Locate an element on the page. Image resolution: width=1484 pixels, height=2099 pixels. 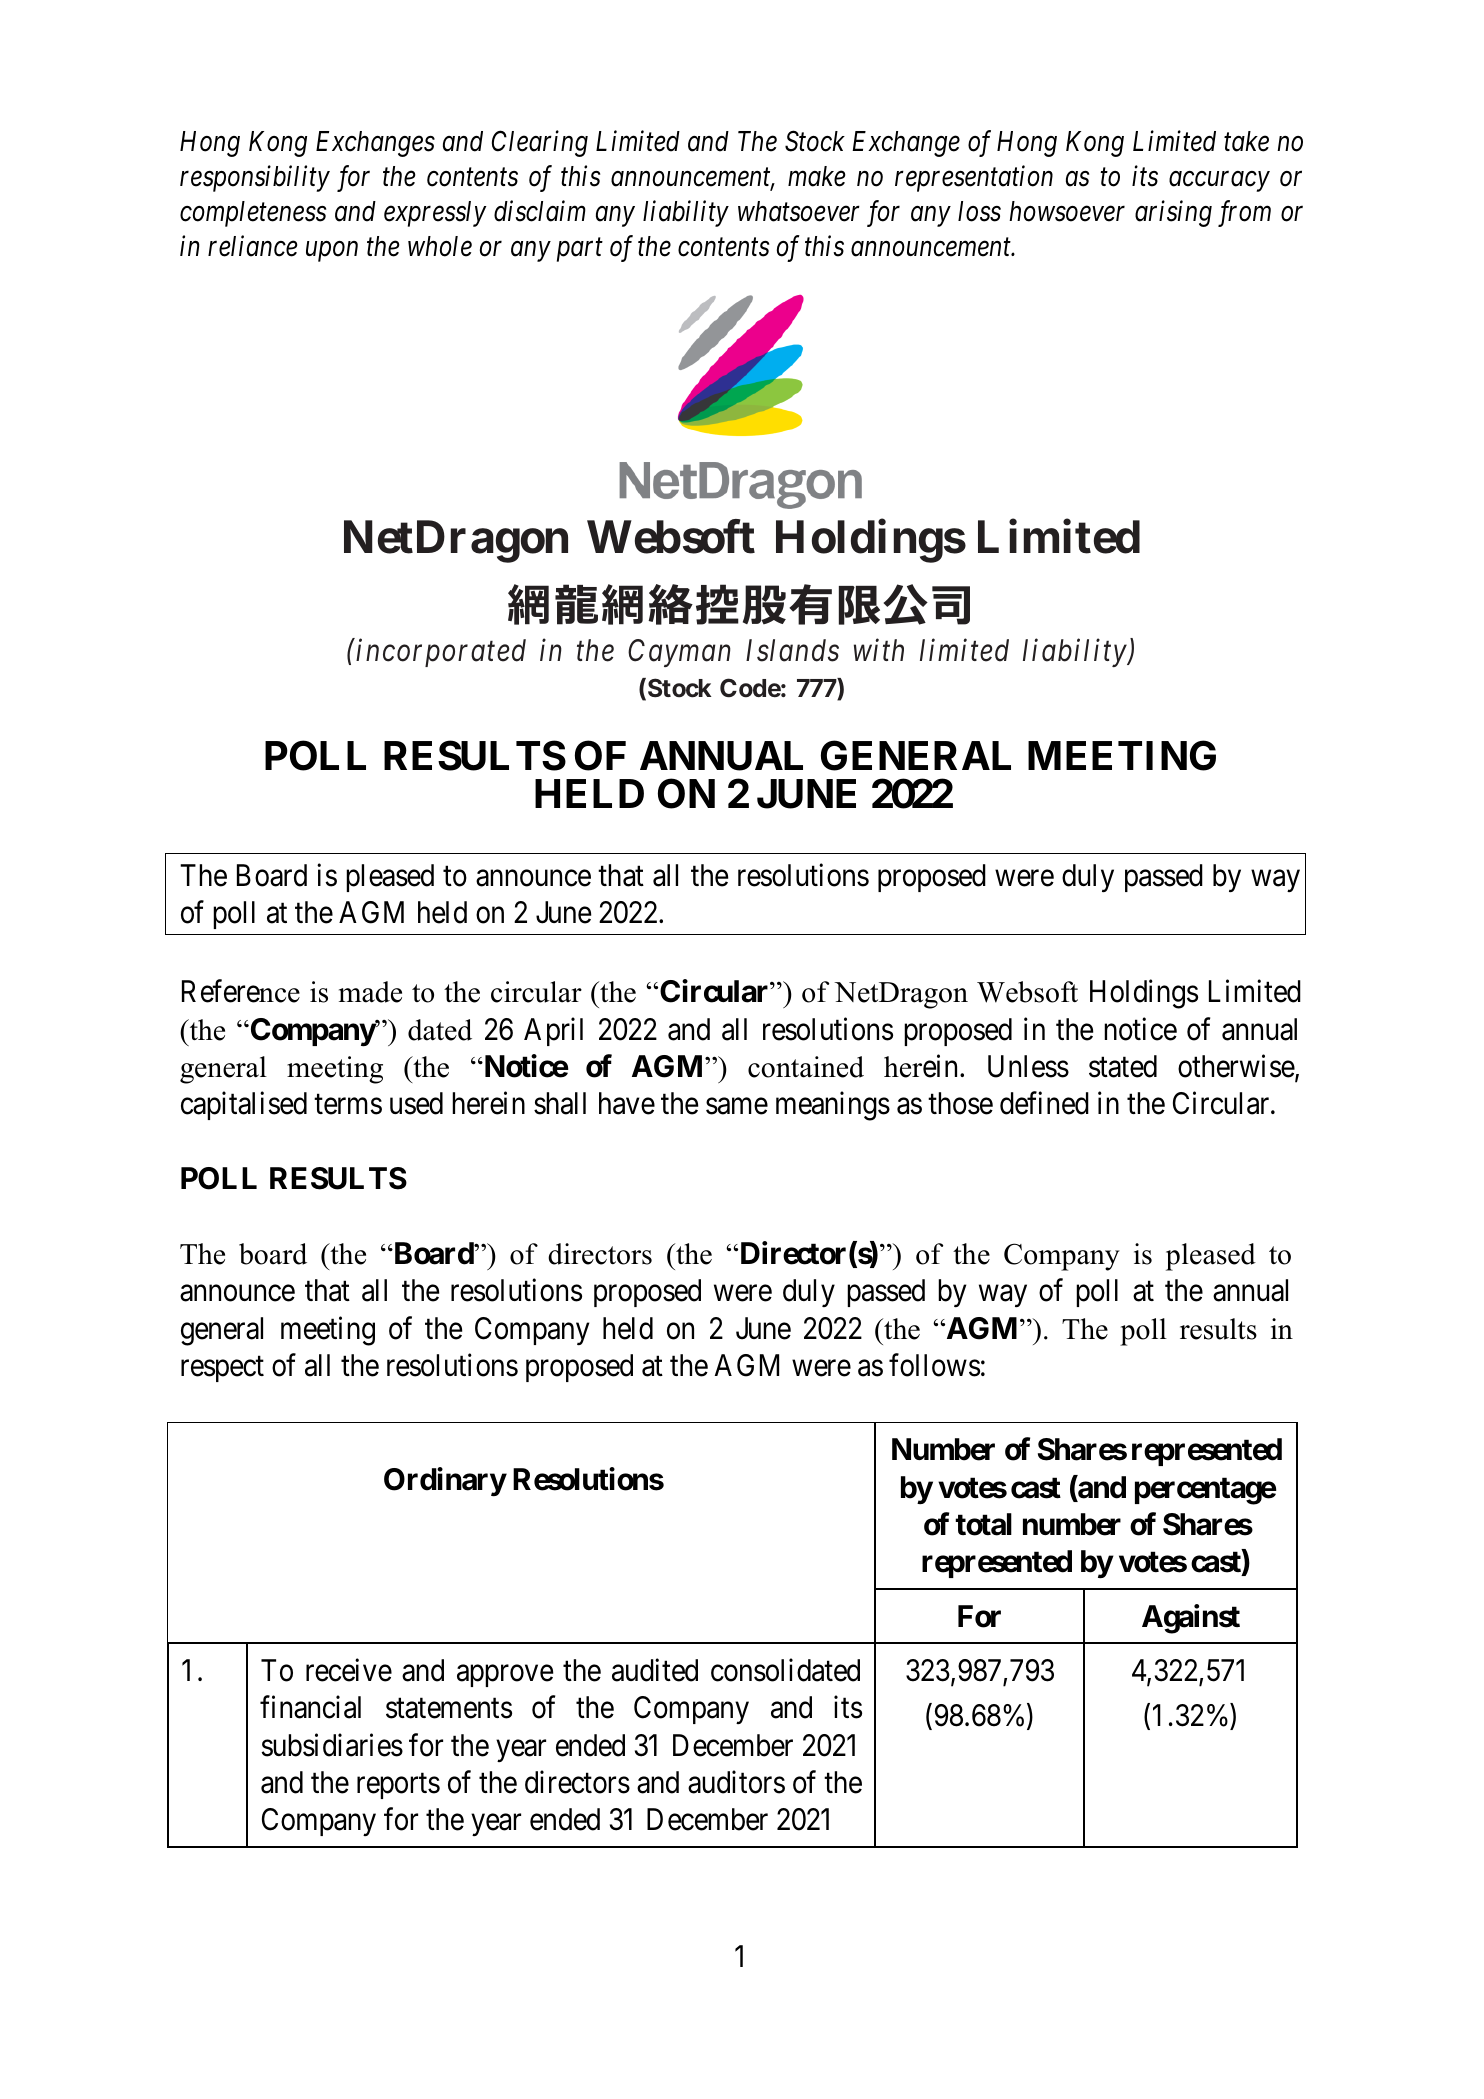
incorporated is located at coordinates (441, 653).
